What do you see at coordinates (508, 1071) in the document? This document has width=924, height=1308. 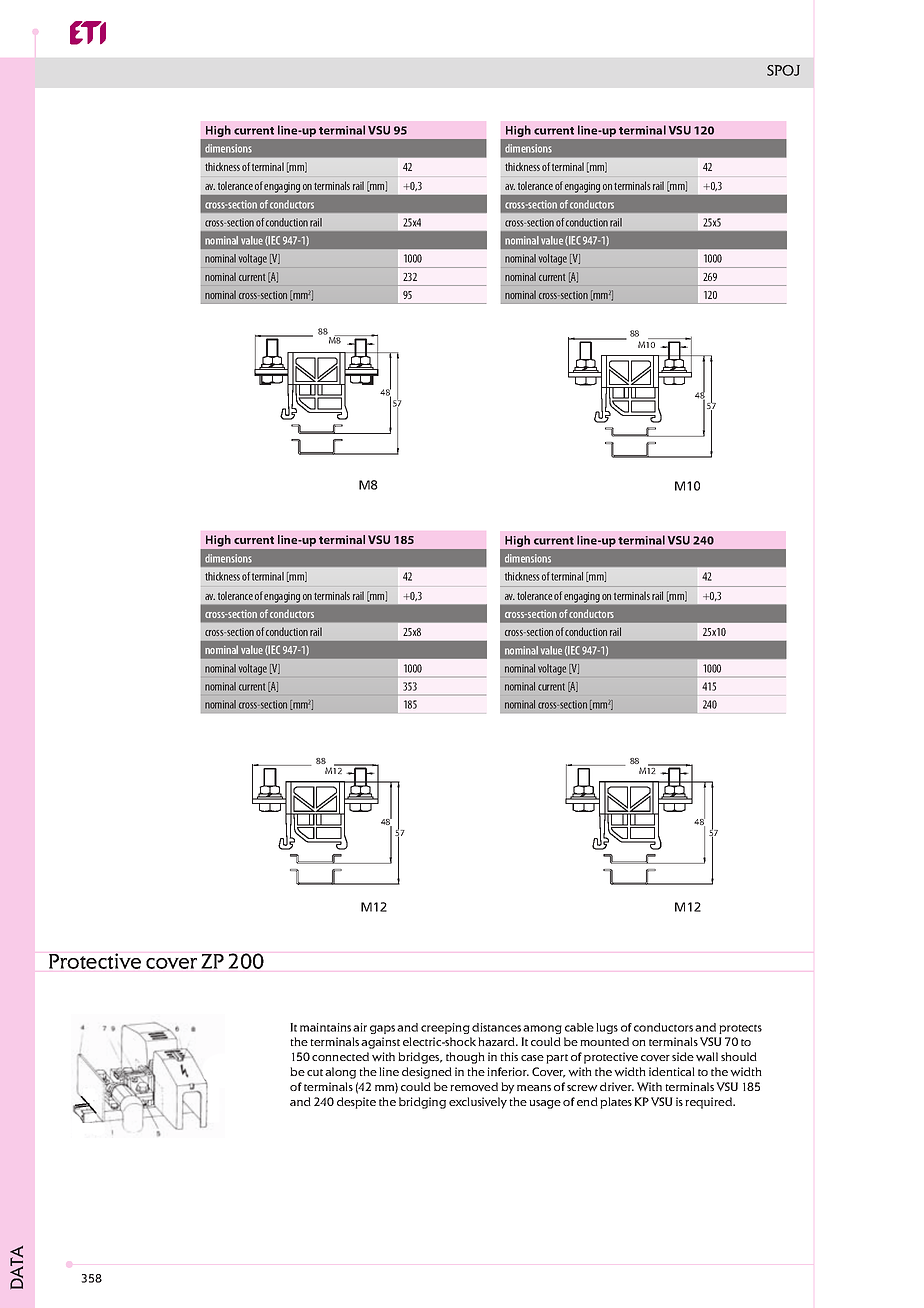 I see `inferior` at bounding box center [508, 1071].
